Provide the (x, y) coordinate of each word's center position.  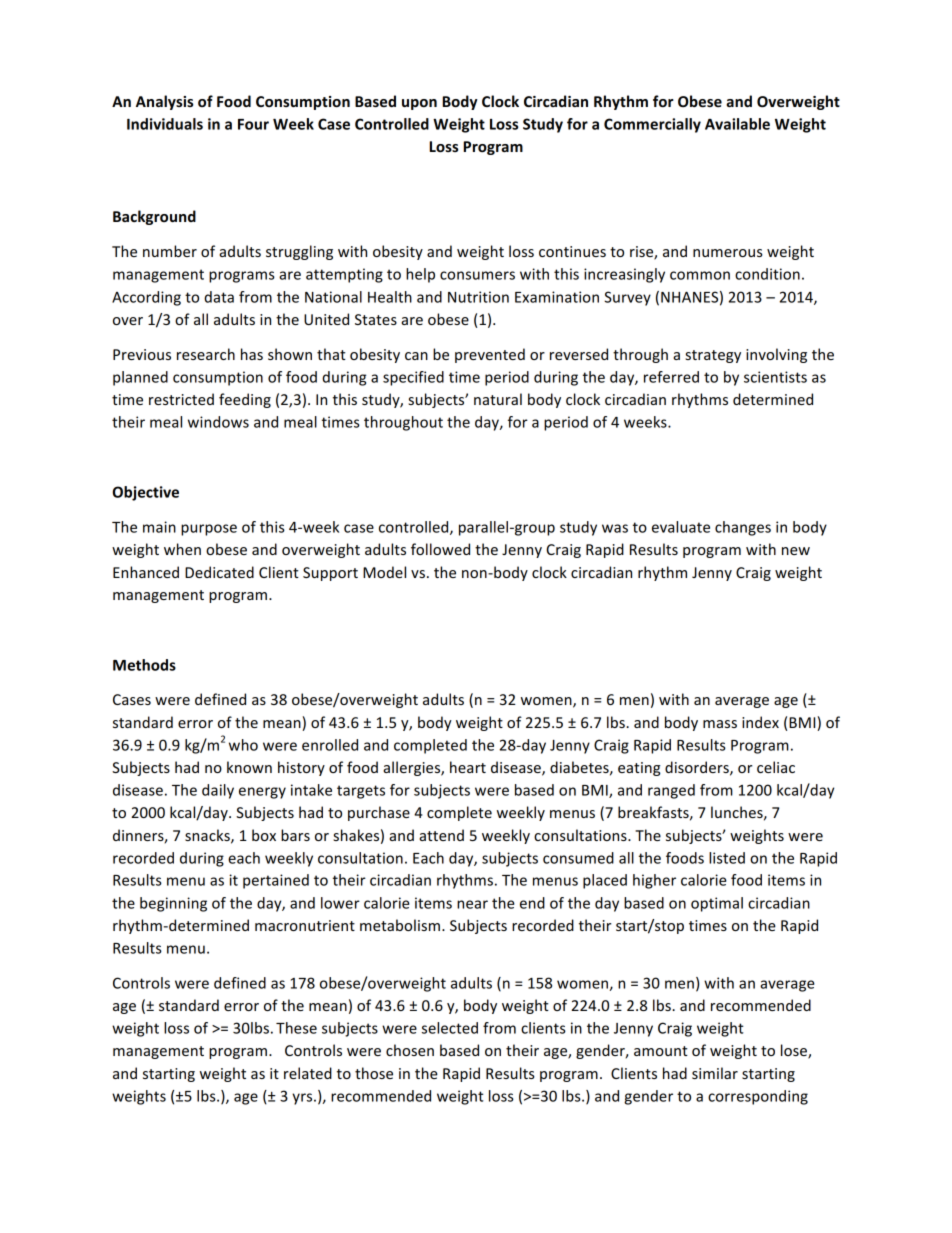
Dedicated (219, 572)
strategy (713, 356)
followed (440, 549)
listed (727, 858)
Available (737, 124)
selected (450, 1028)
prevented (490, 355)
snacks (208, 836)
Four (253, 124)
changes (743, 528)
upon (419, 104)
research (206, 354)
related (308, 1073)
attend (441, 835)
